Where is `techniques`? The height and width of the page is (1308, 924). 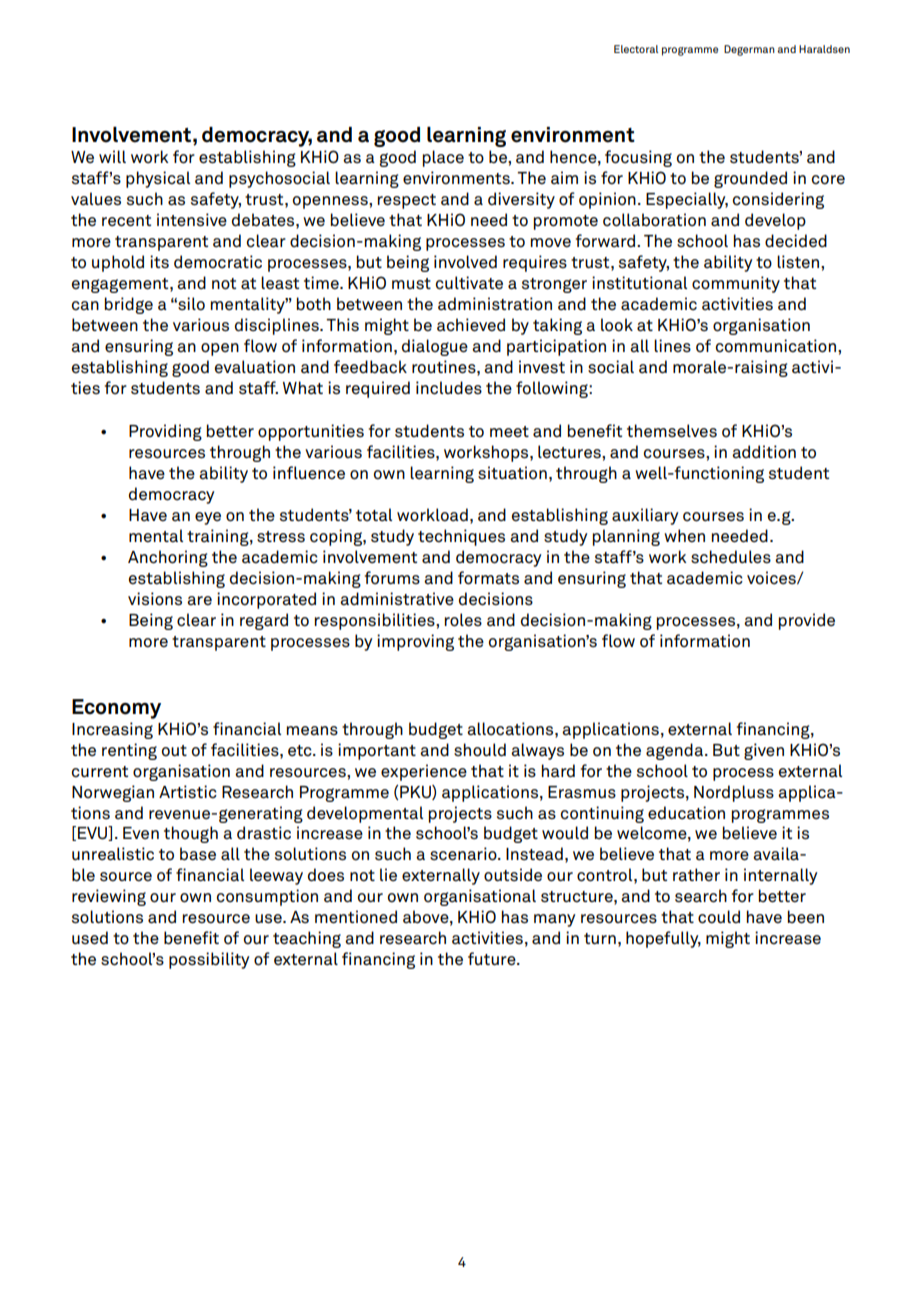 techniques is located at coordinates (461, 537).
